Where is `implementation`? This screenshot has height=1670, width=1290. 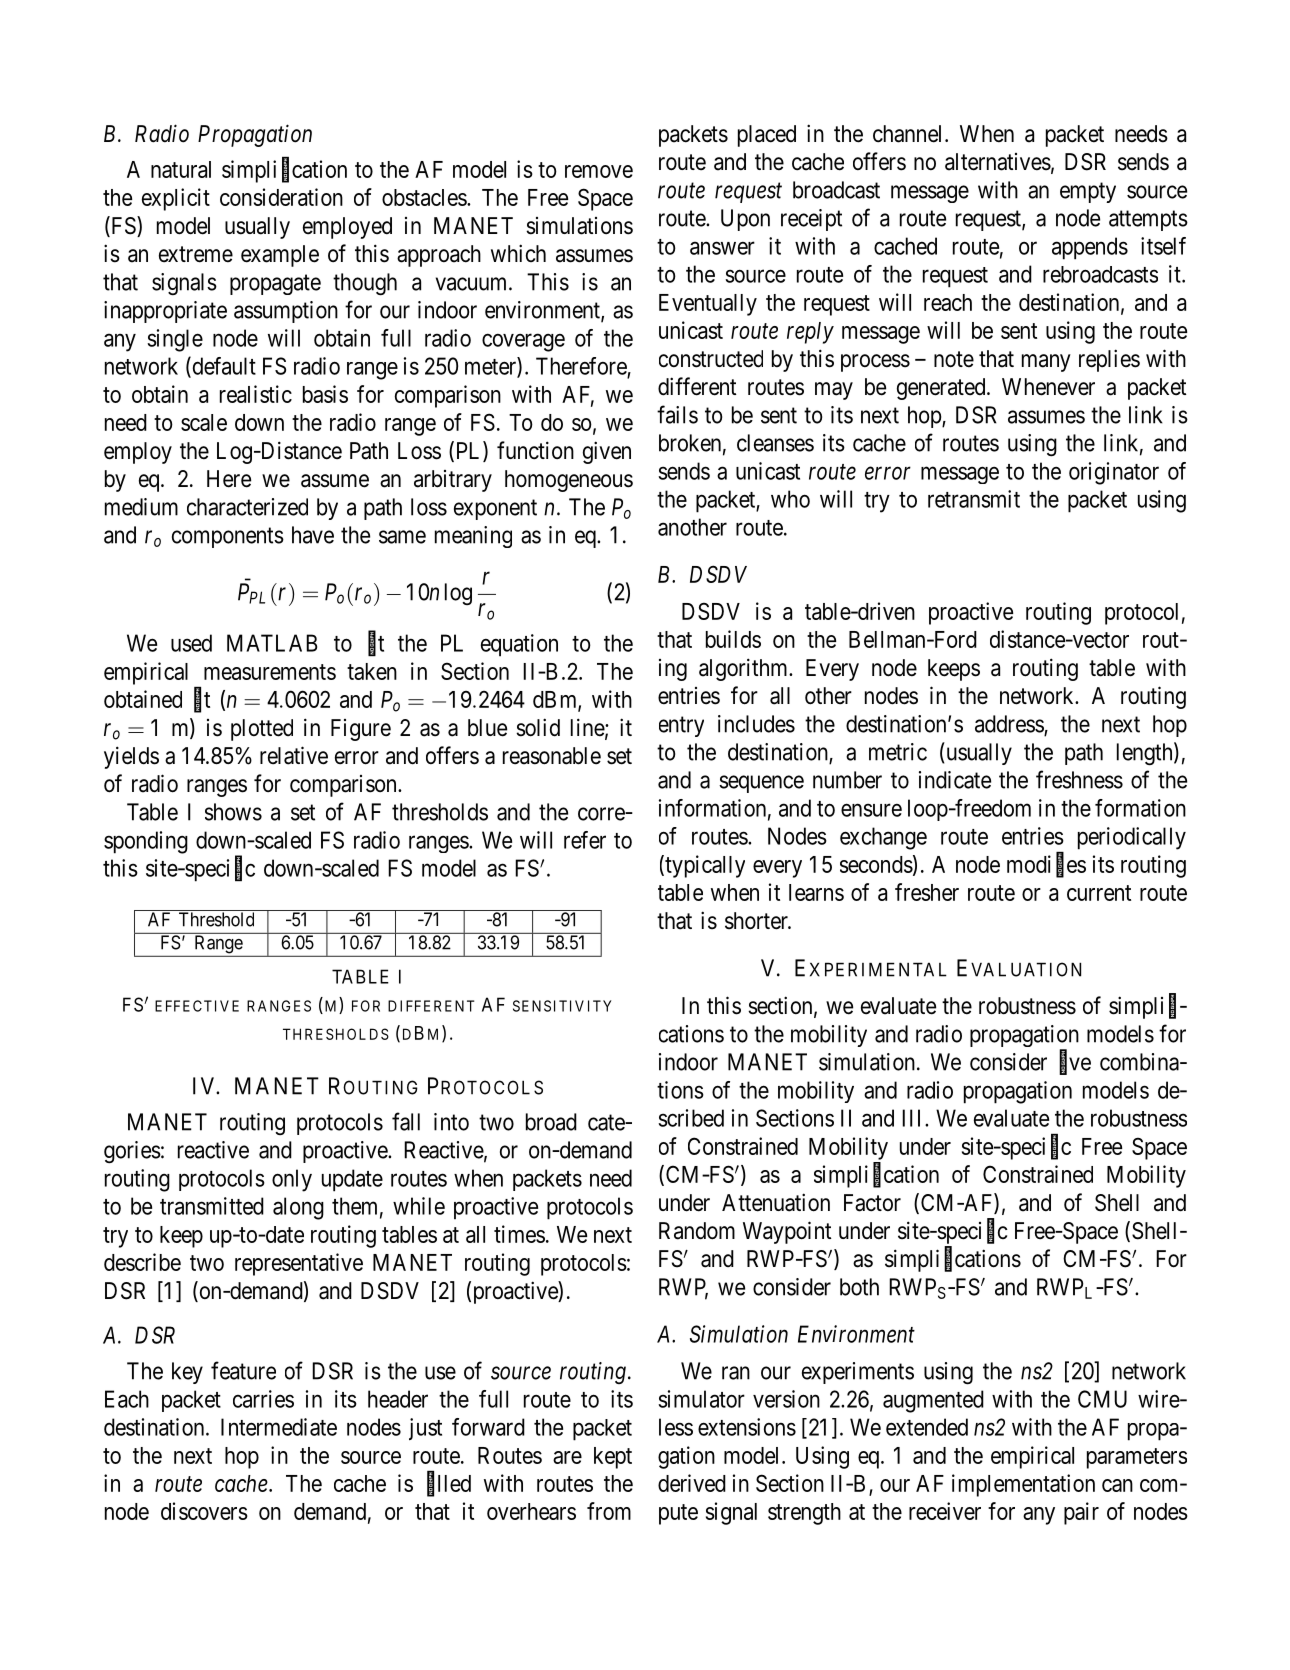
implementation is located at coordinates (1023, 1485).
